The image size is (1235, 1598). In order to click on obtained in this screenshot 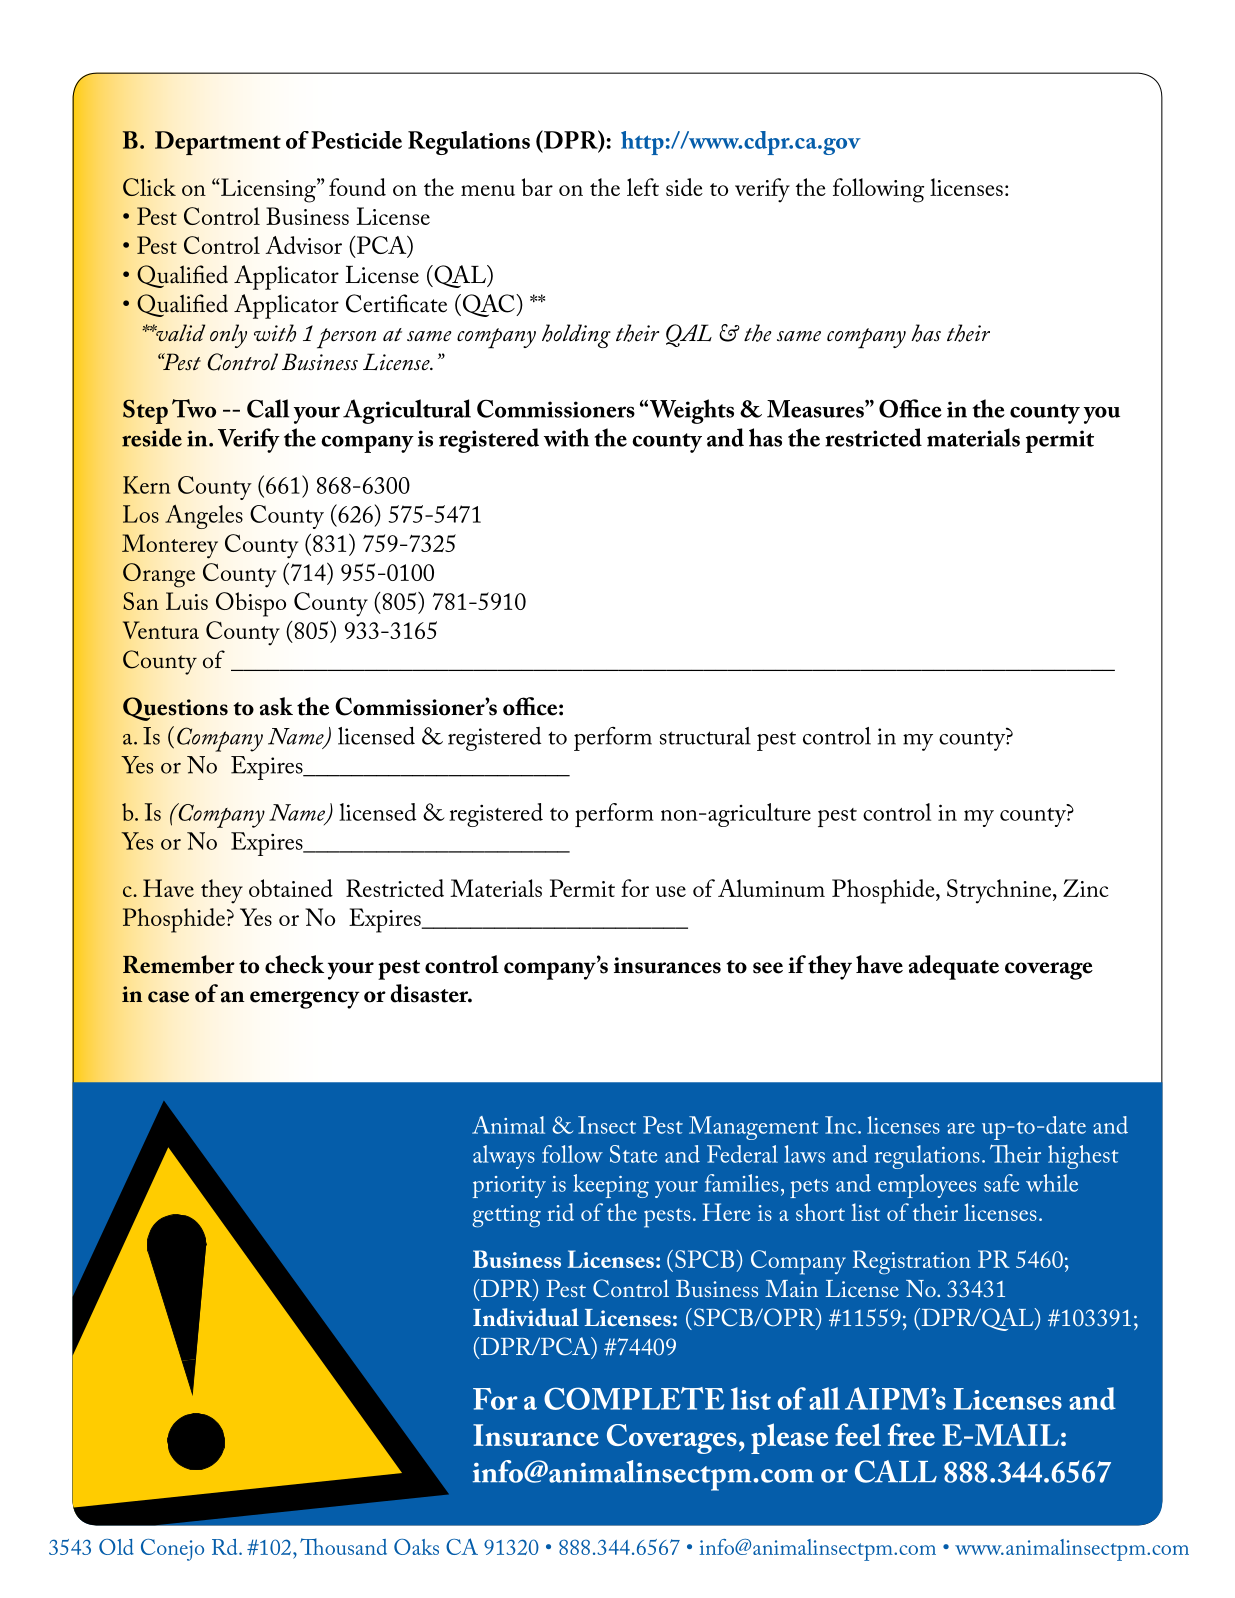, I will do `click(291, 888)`.
